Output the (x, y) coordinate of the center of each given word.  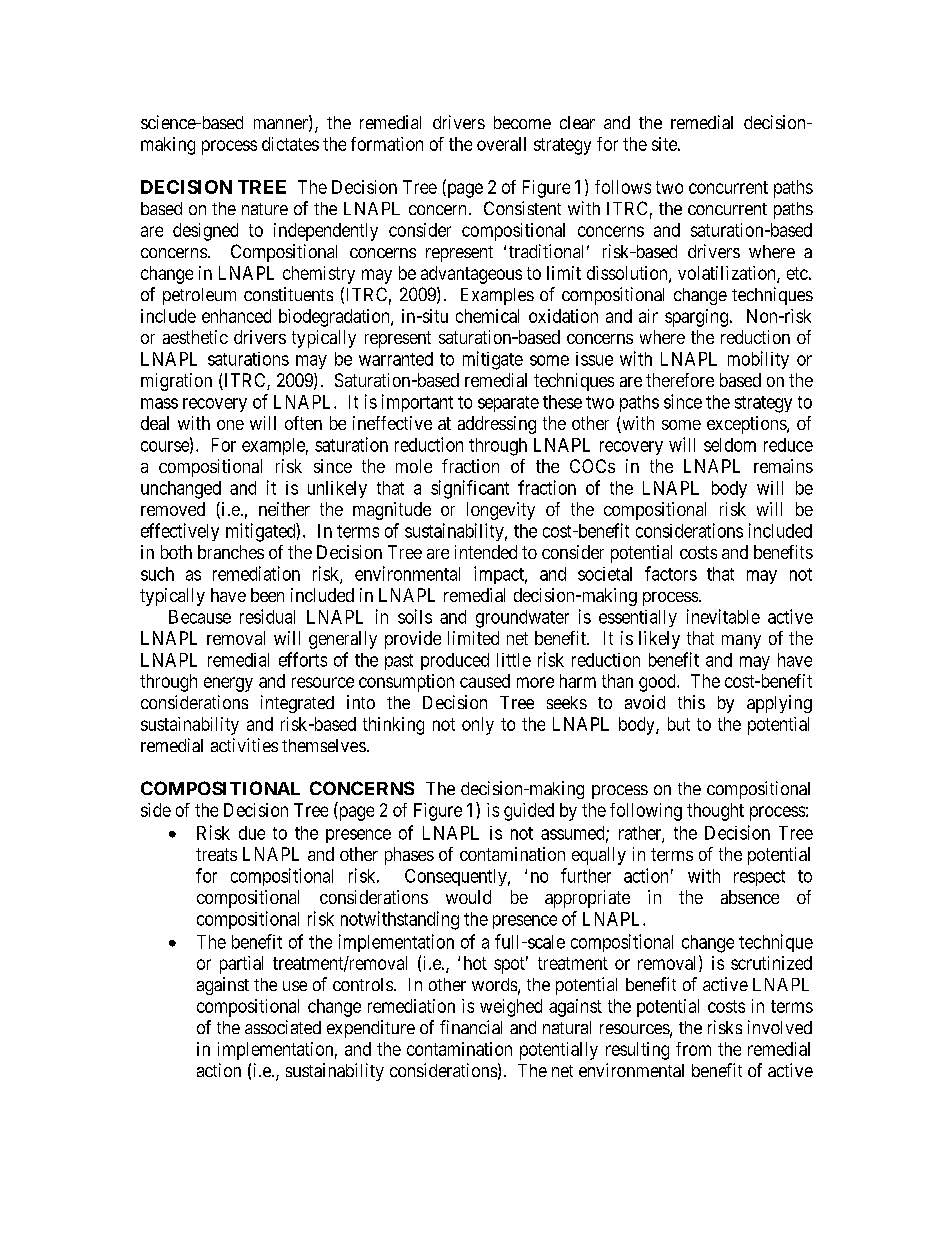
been (267, 595)
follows (623, 187)
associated (283, 1027)
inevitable (723, 616)
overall (501, 144)
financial (471, 1027)
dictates (290, 144)
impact (500, 575)
